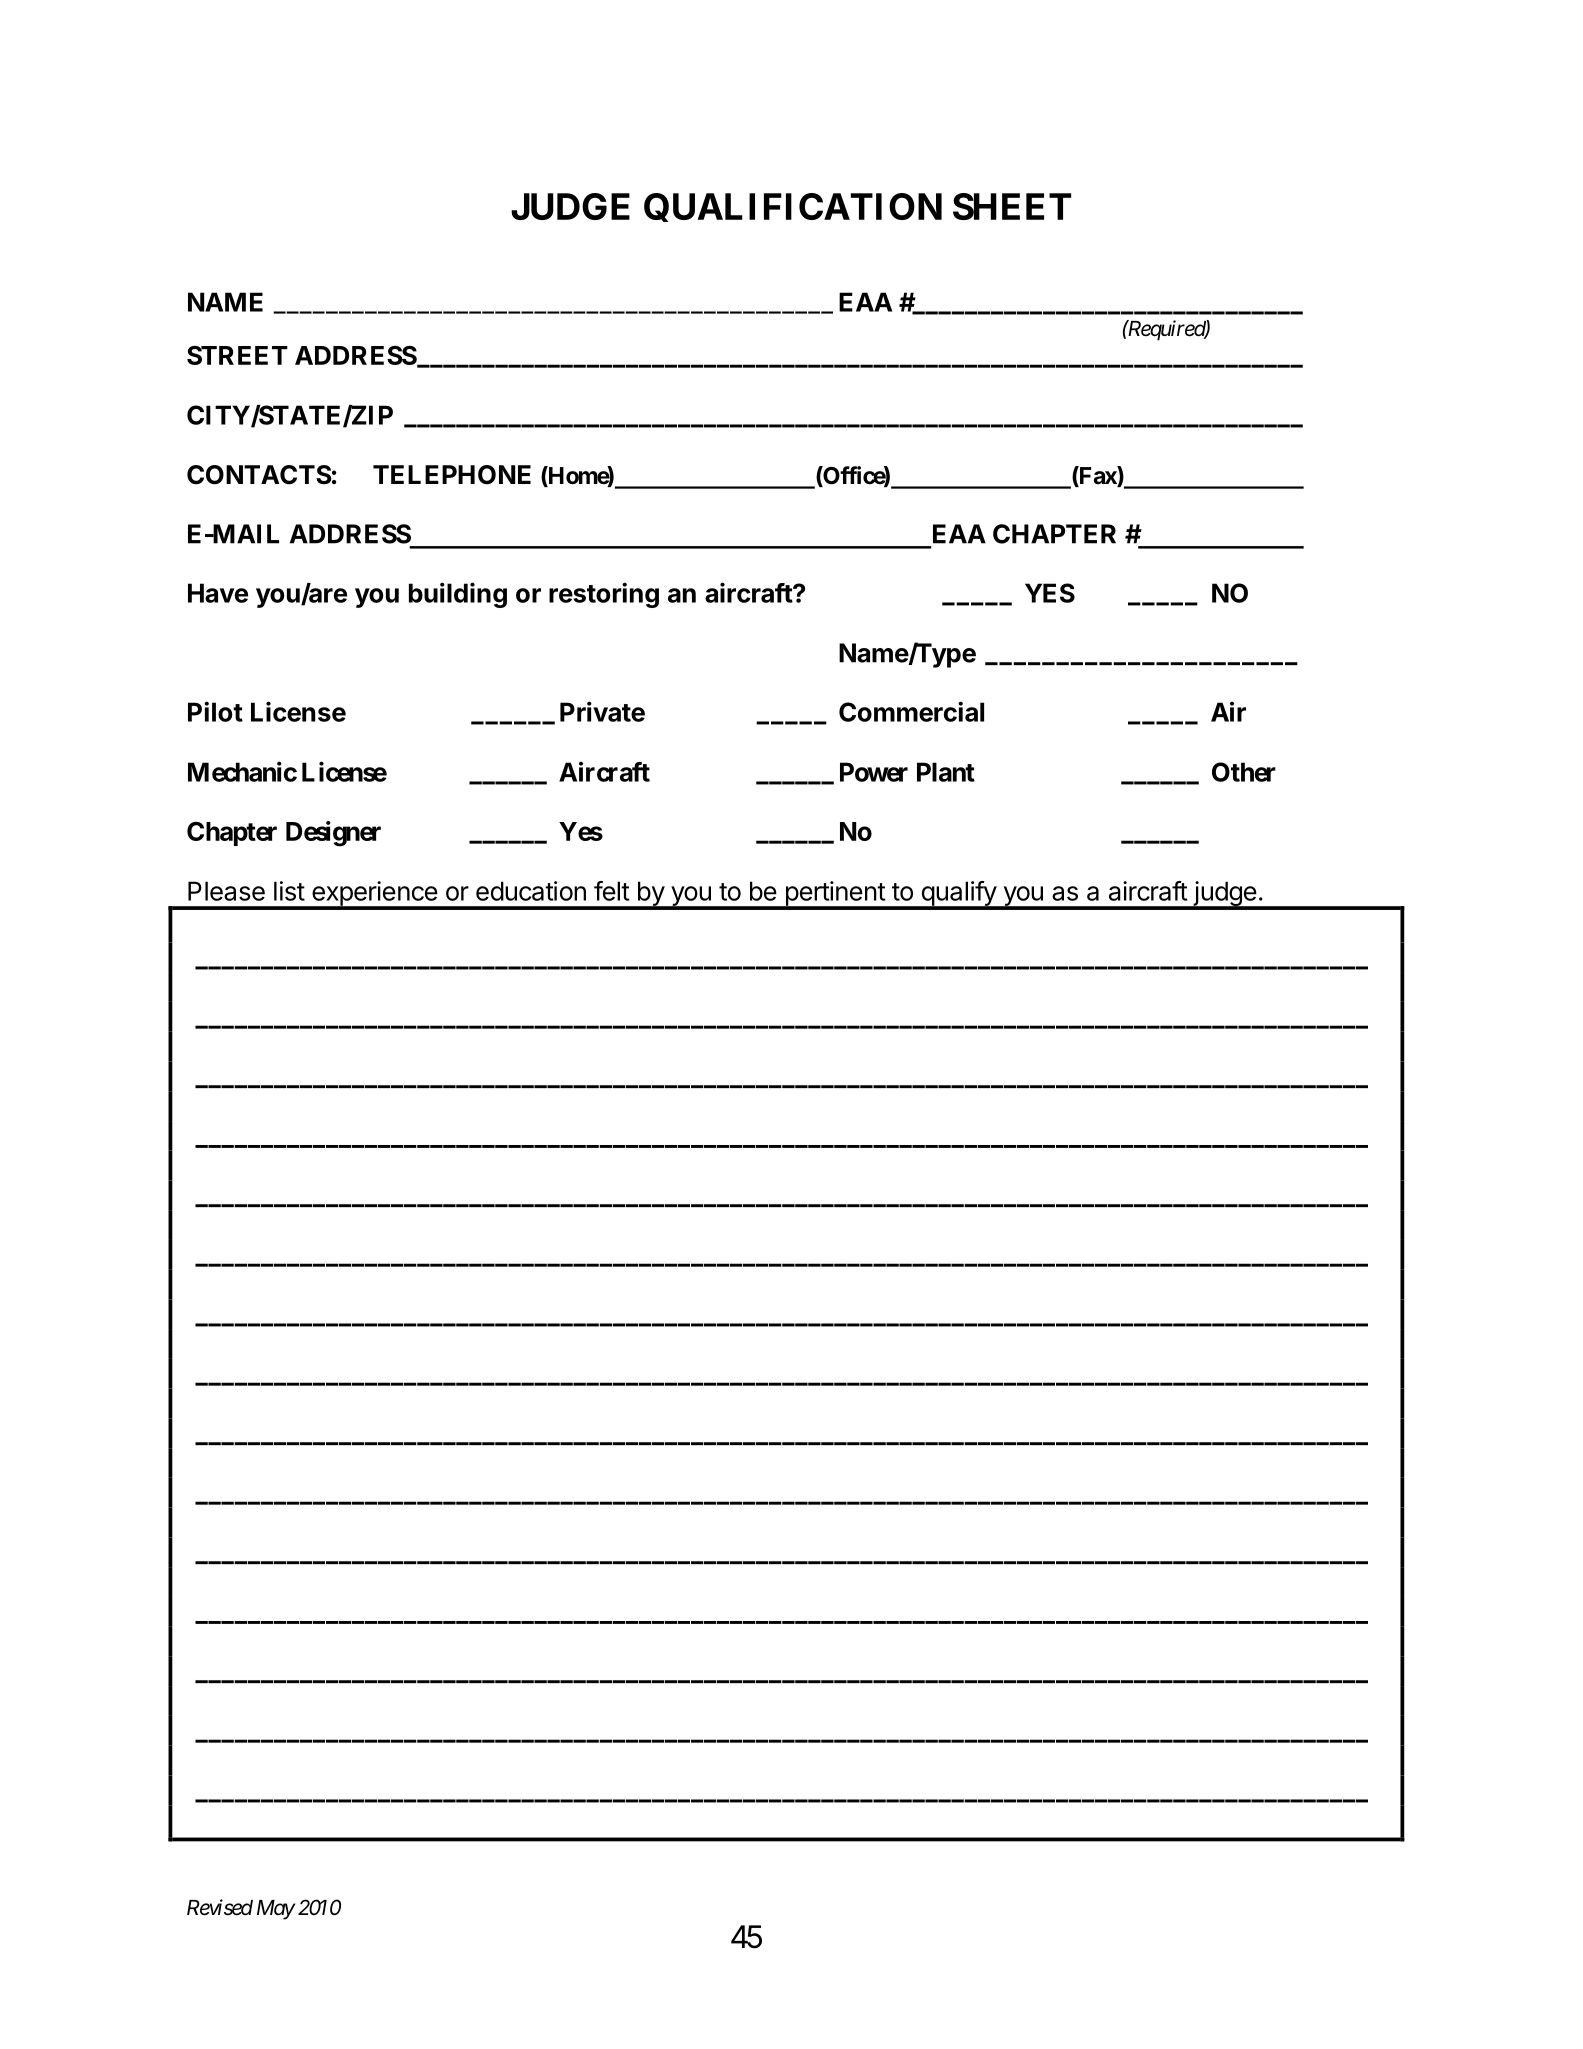 The image size is (1583, 2049). What do you see at coordinates (458, 595) in the image?
I see `building` at bounding box center [458, 595].
